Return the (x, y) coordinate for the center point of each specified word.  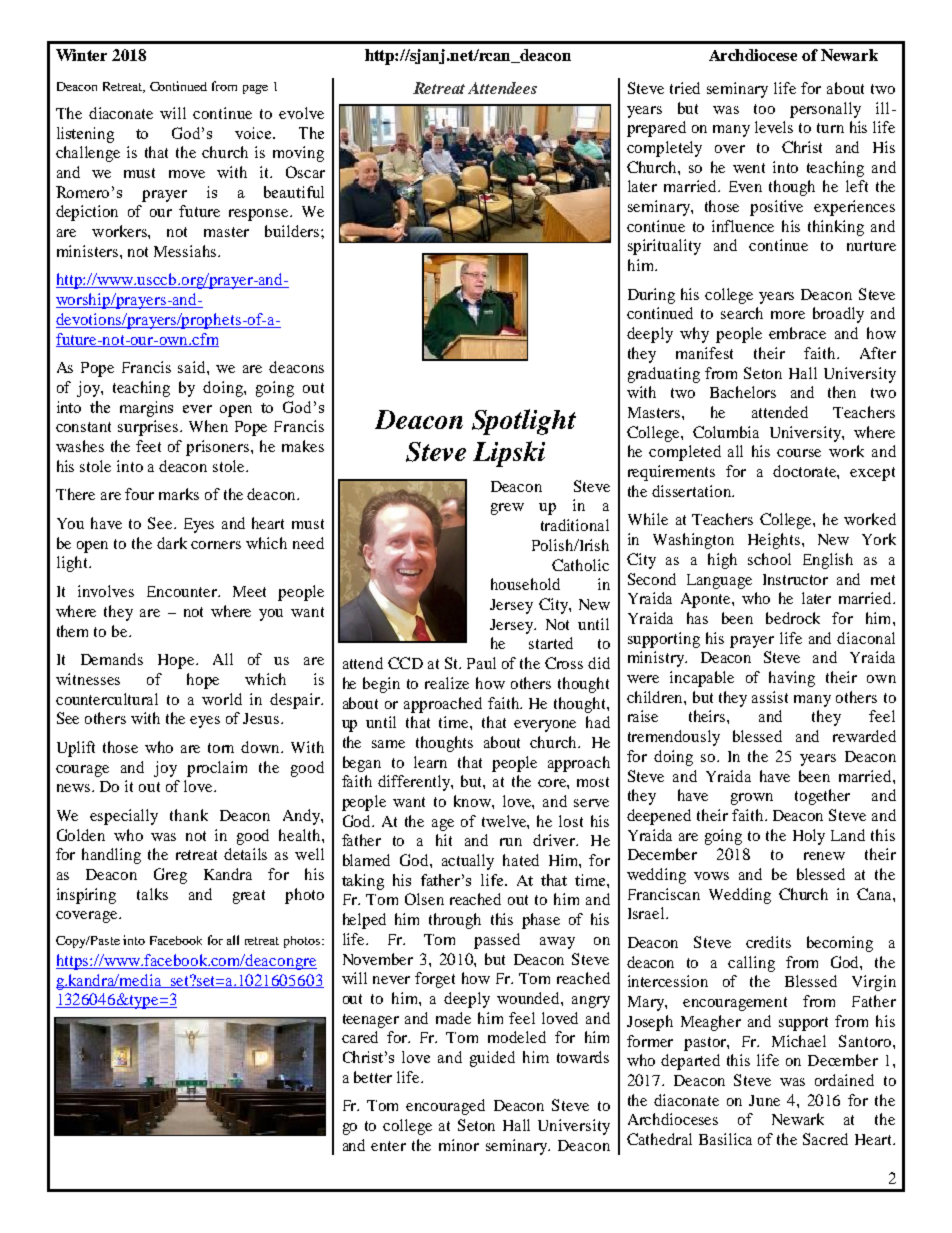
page (255, 89)
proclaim (217, 769)
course (799, 453)
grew (507, 509)
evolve (301, 113)
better (373, 1077)
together (822, 797)
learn (430, 762)
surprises (149, 428)
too (764, 109)
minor (459, 1145)
